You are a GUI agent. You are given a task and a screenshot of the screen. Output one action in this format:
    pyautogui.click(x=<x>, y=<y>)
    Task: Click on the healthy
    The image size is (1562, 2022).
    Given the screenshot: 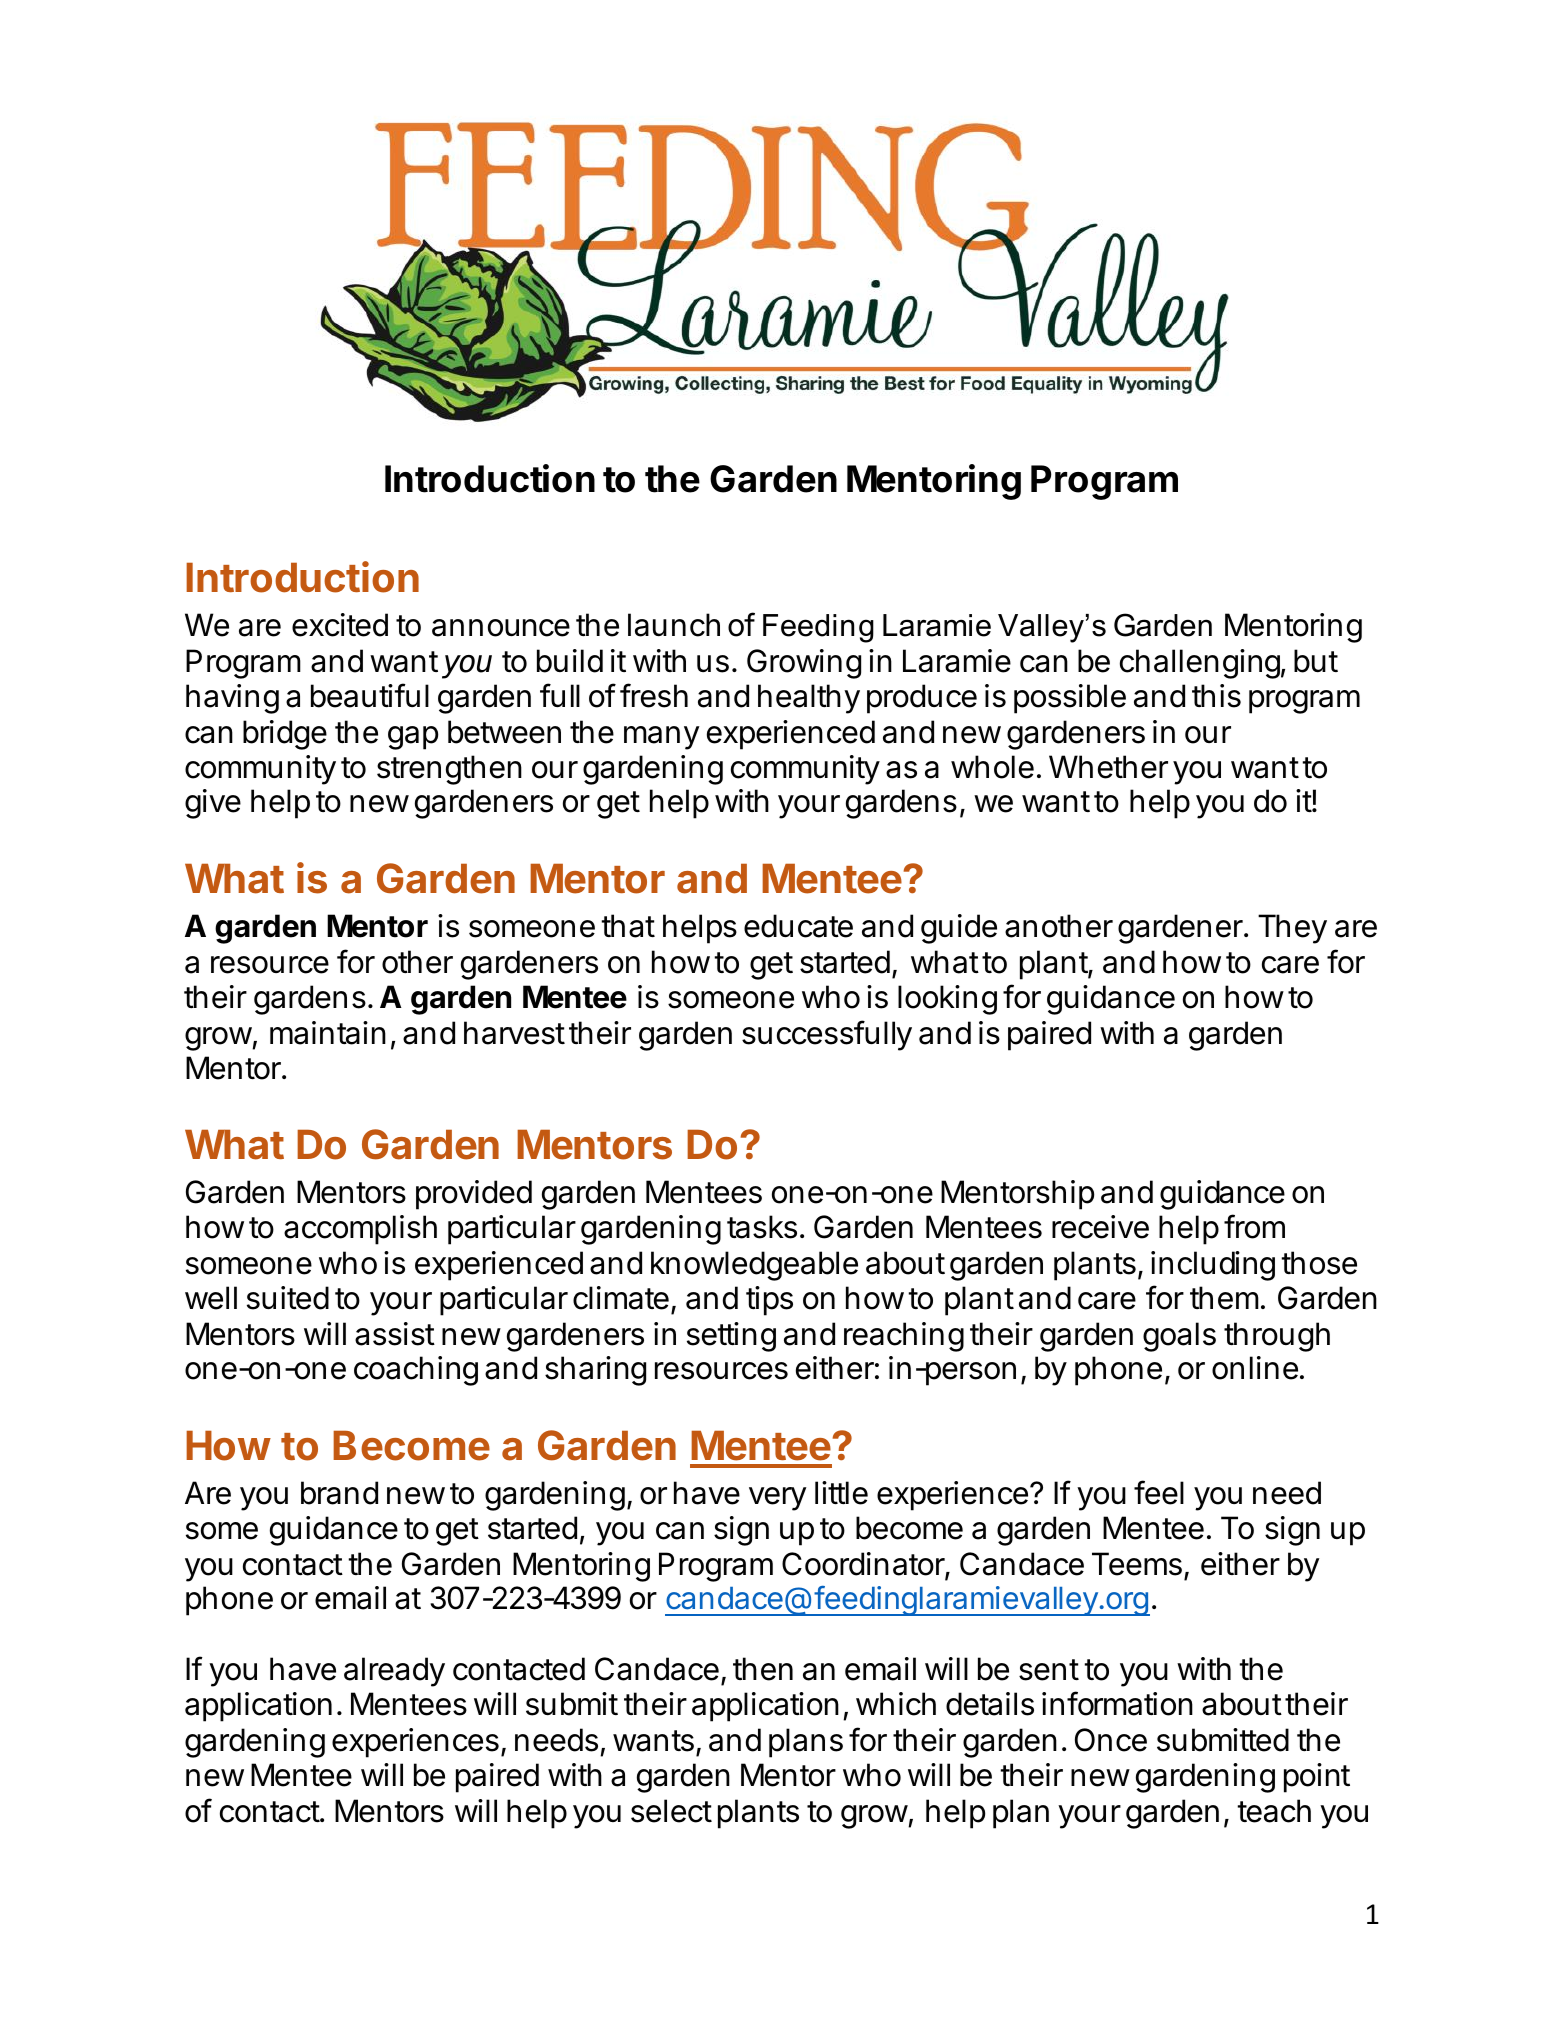 What is the action you would take?
    pyautogui.click(x=809, y=699)
